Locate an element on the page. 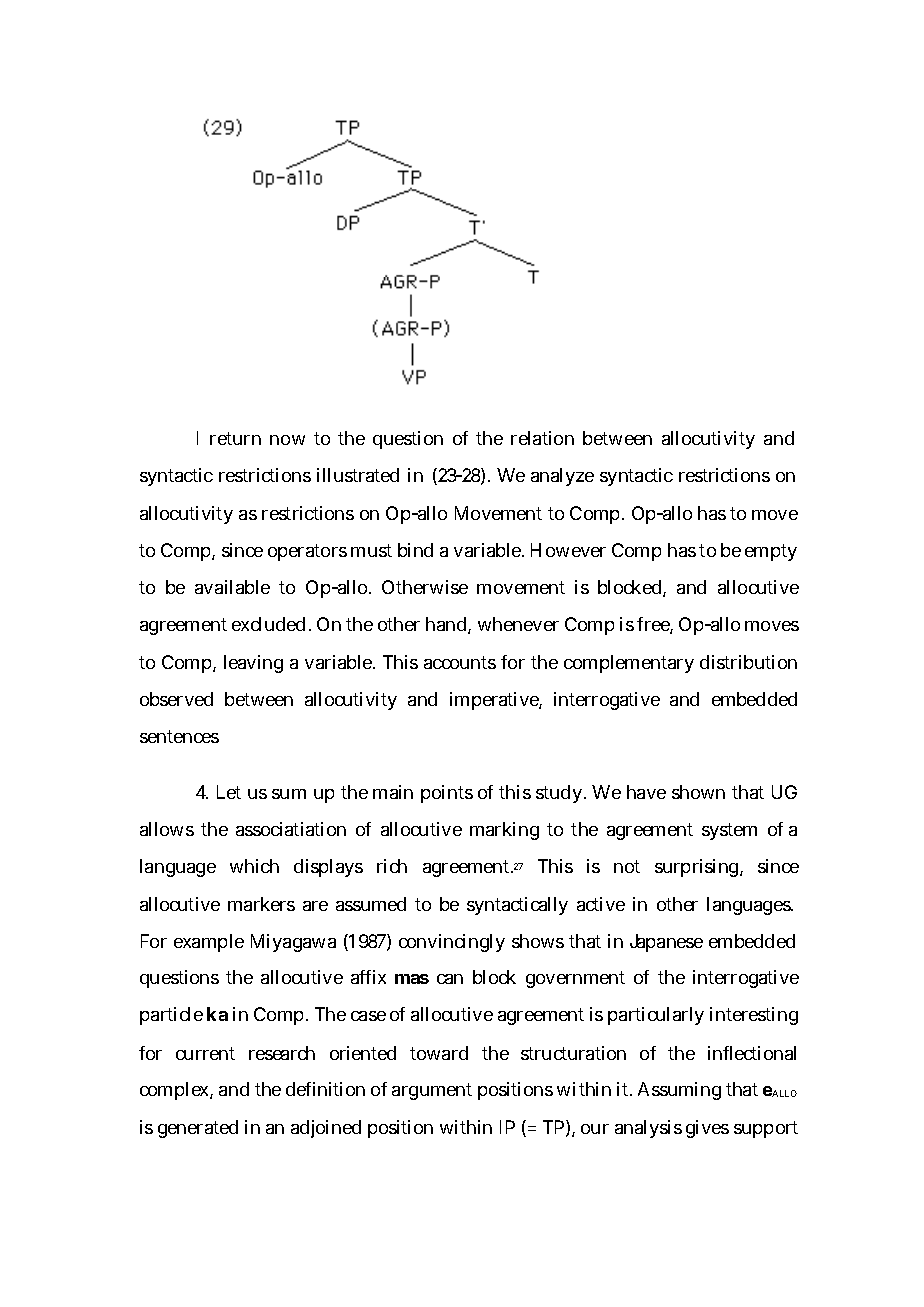  generated is located at coordinates (198, 1129).
